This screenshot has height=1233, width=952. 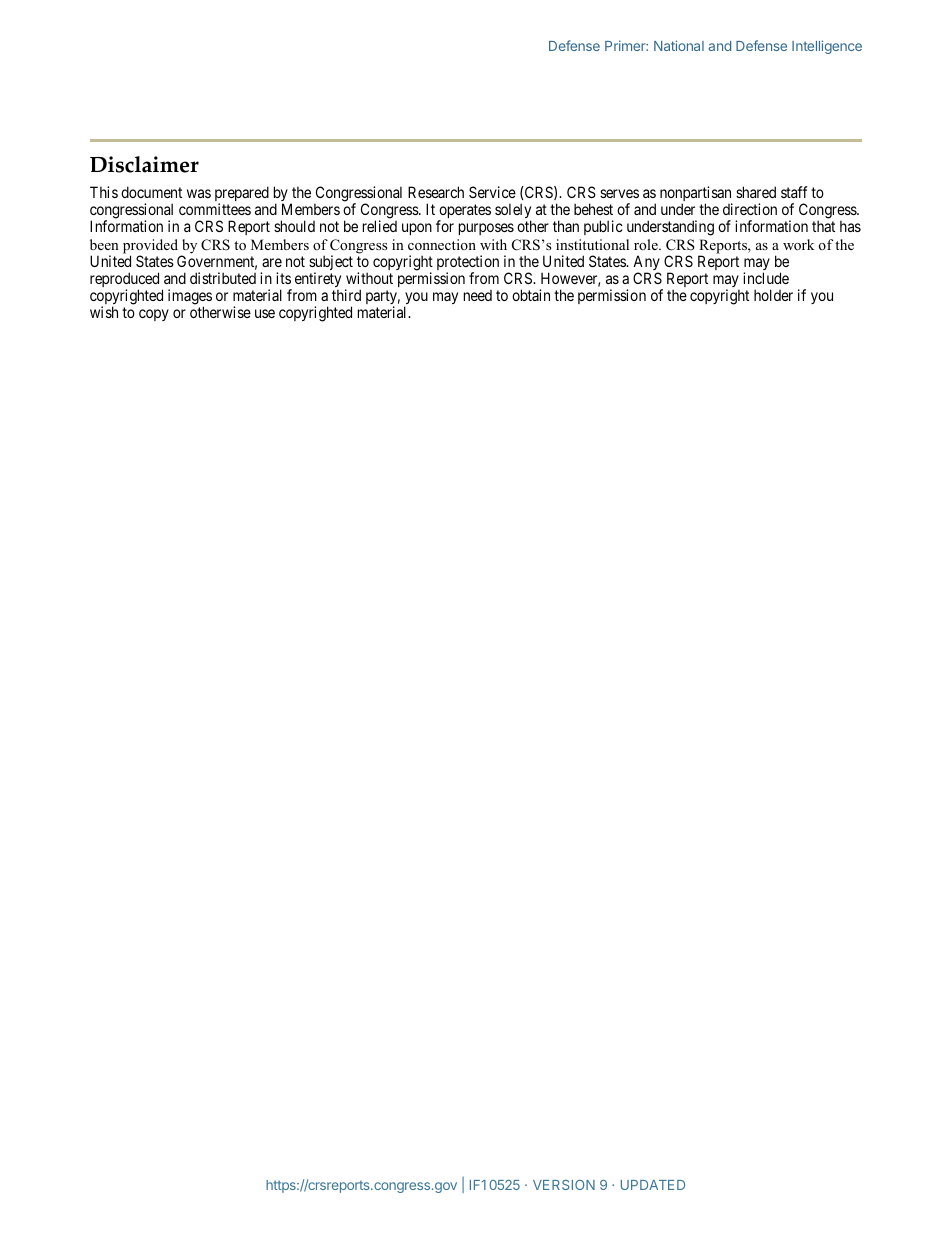 I want to click on Disclaimer, so click(x=144, y=164).
